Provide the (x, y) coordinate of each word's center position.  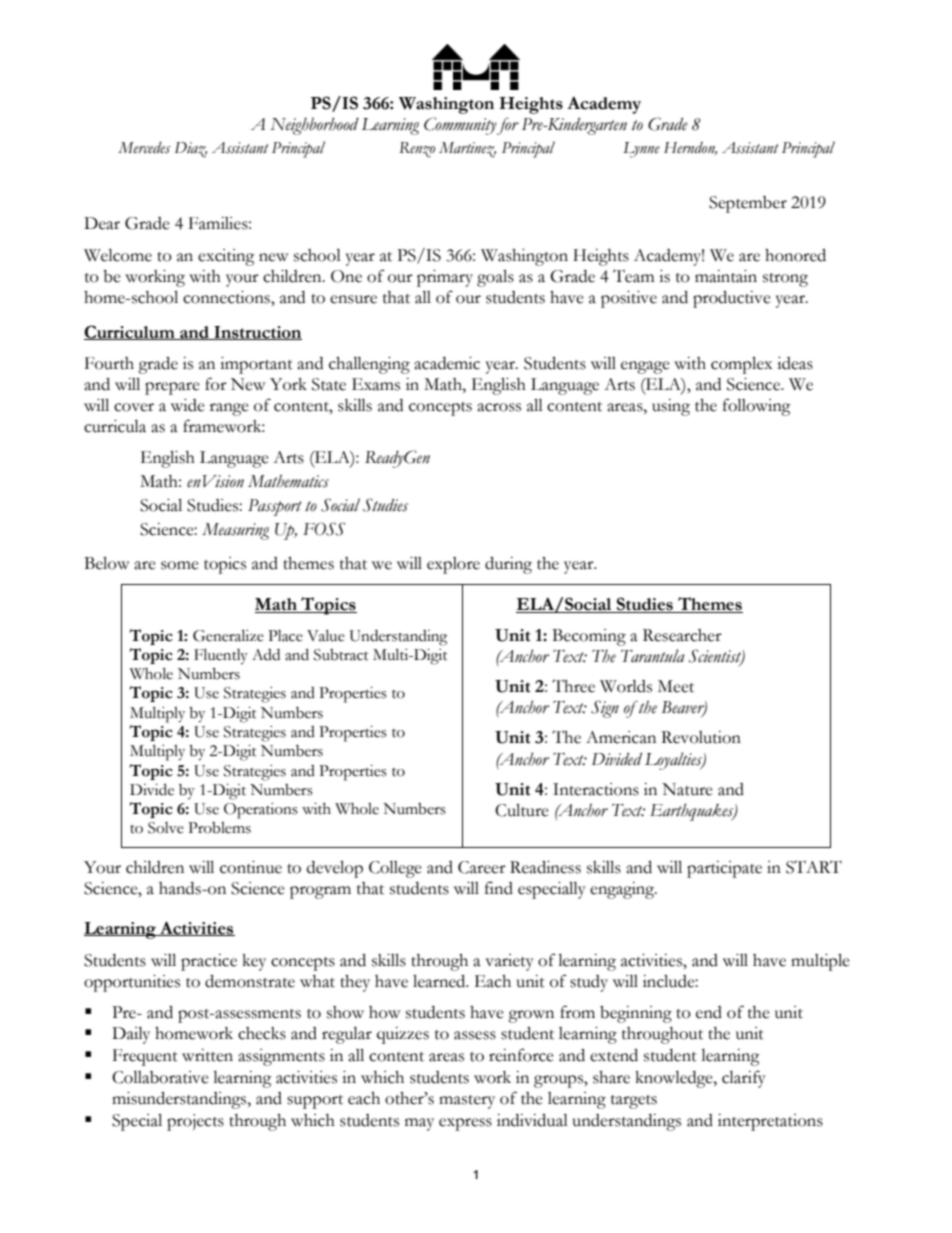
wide (188, 405)
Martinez (467, 150)
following (757, 407)
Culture (522, 810)
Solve (166, 828)
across (499, 407)
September (748, 204)
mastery (467, 1102)
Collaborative (160, 1077)
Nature (687, 789)
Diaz (191, 150)
